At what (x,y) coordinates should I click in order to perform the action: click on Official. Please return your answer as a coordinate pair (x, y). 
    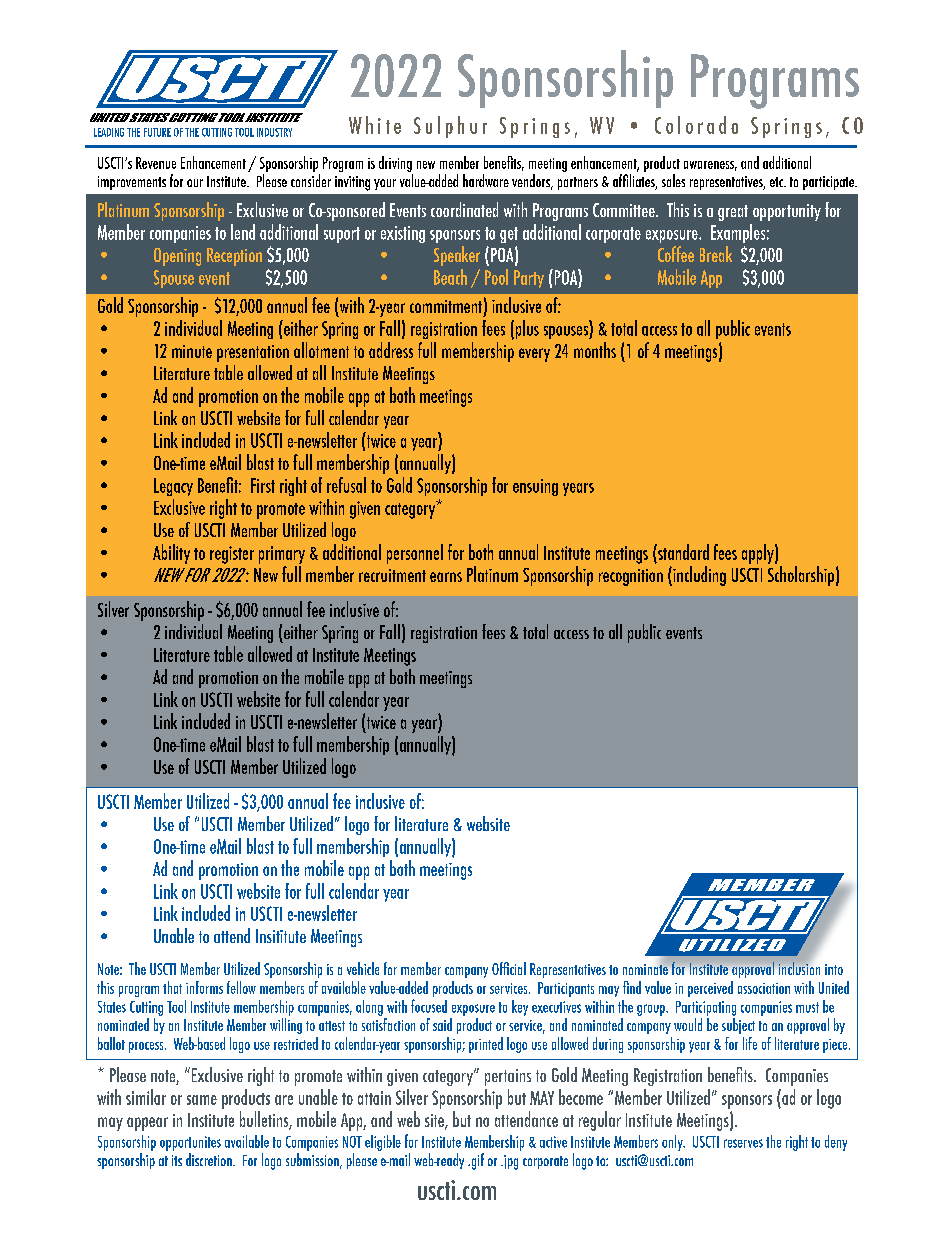
    Looking at the image, I should click on (509, 968).
